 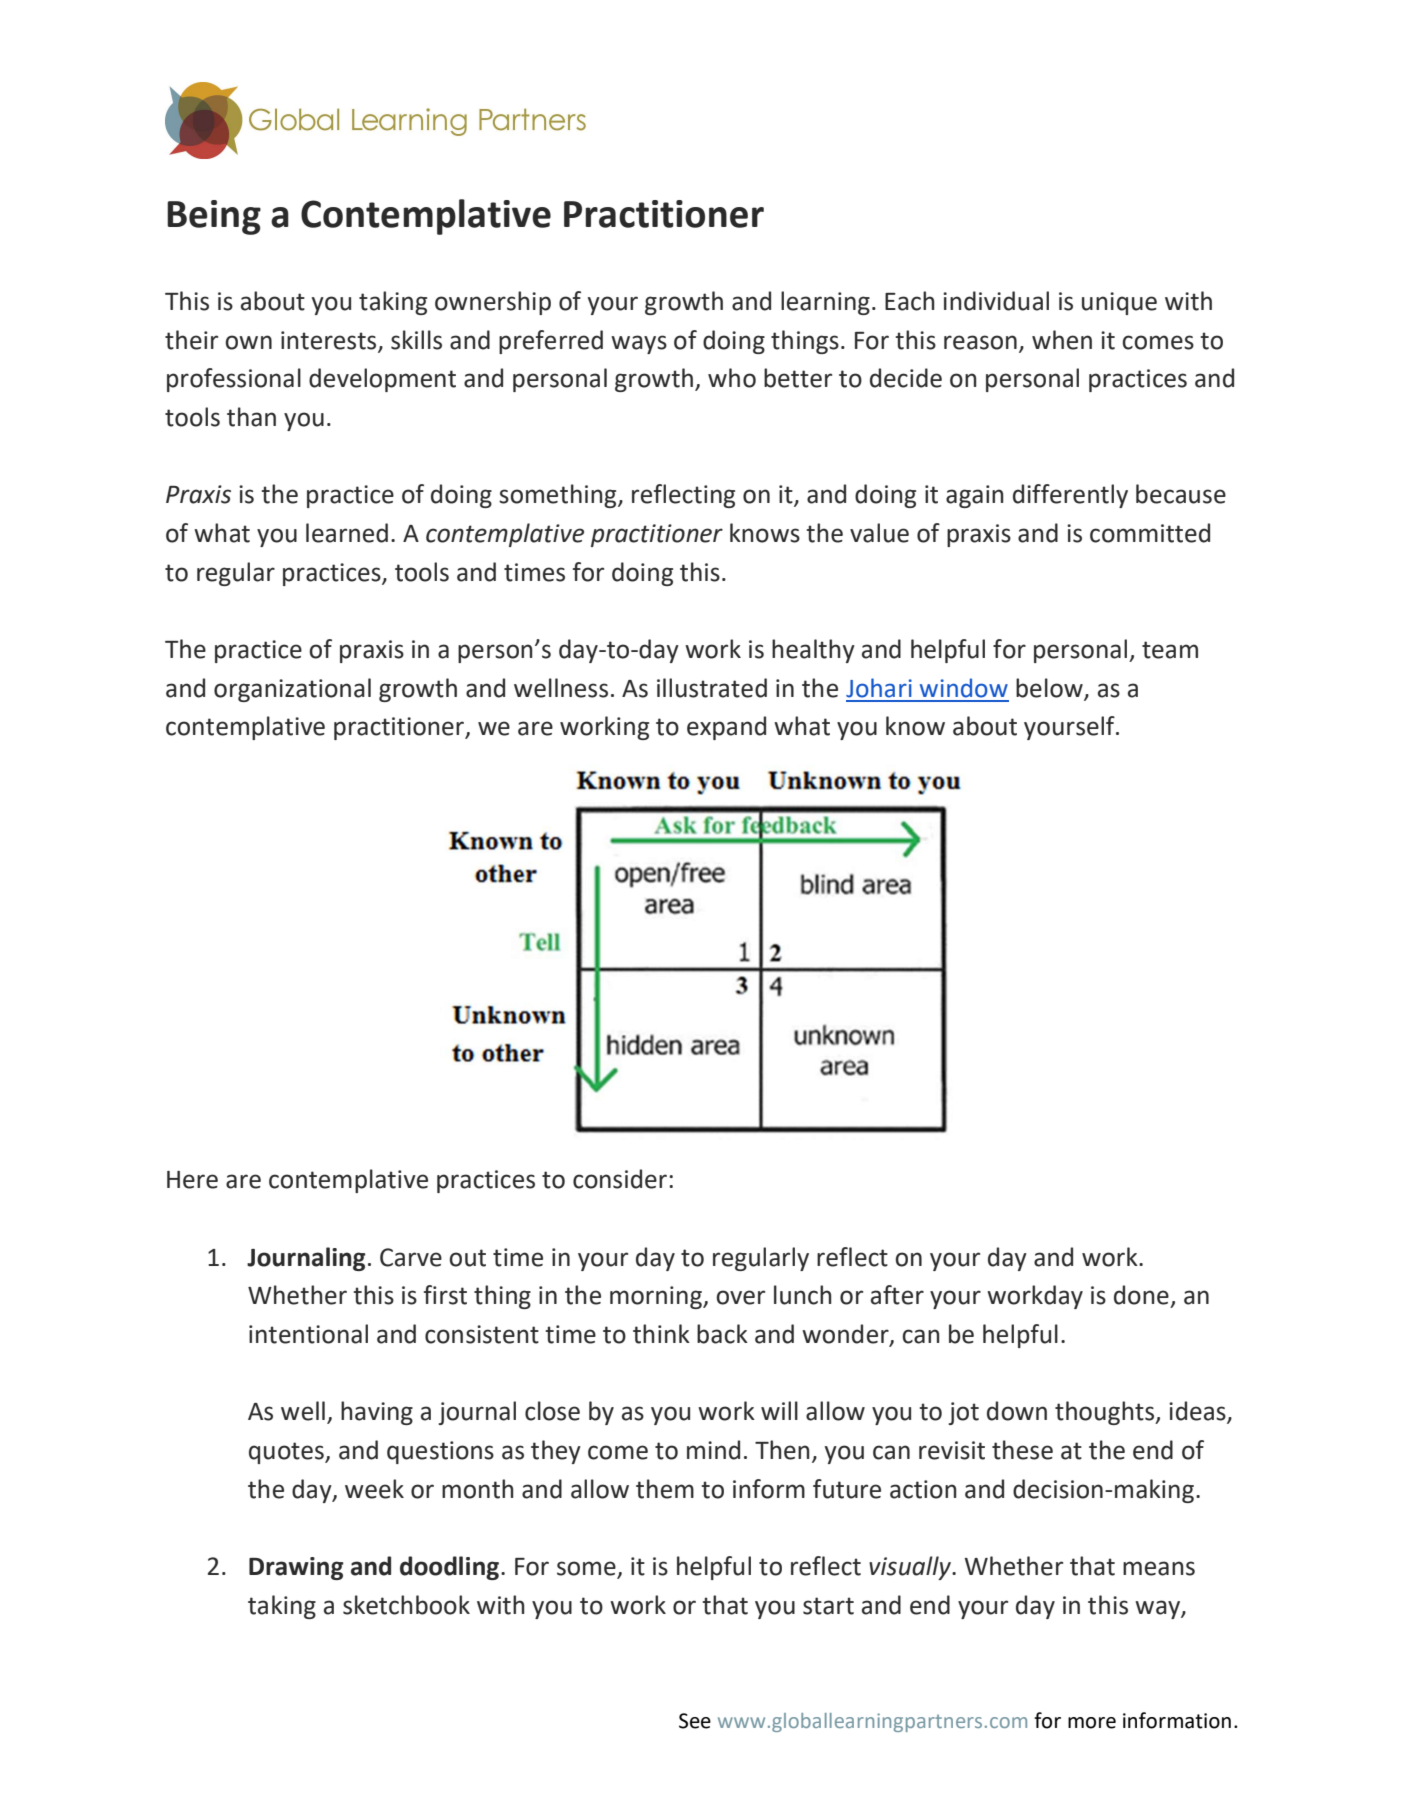 I want to click on Carve, so click(x=411, y=1257).
